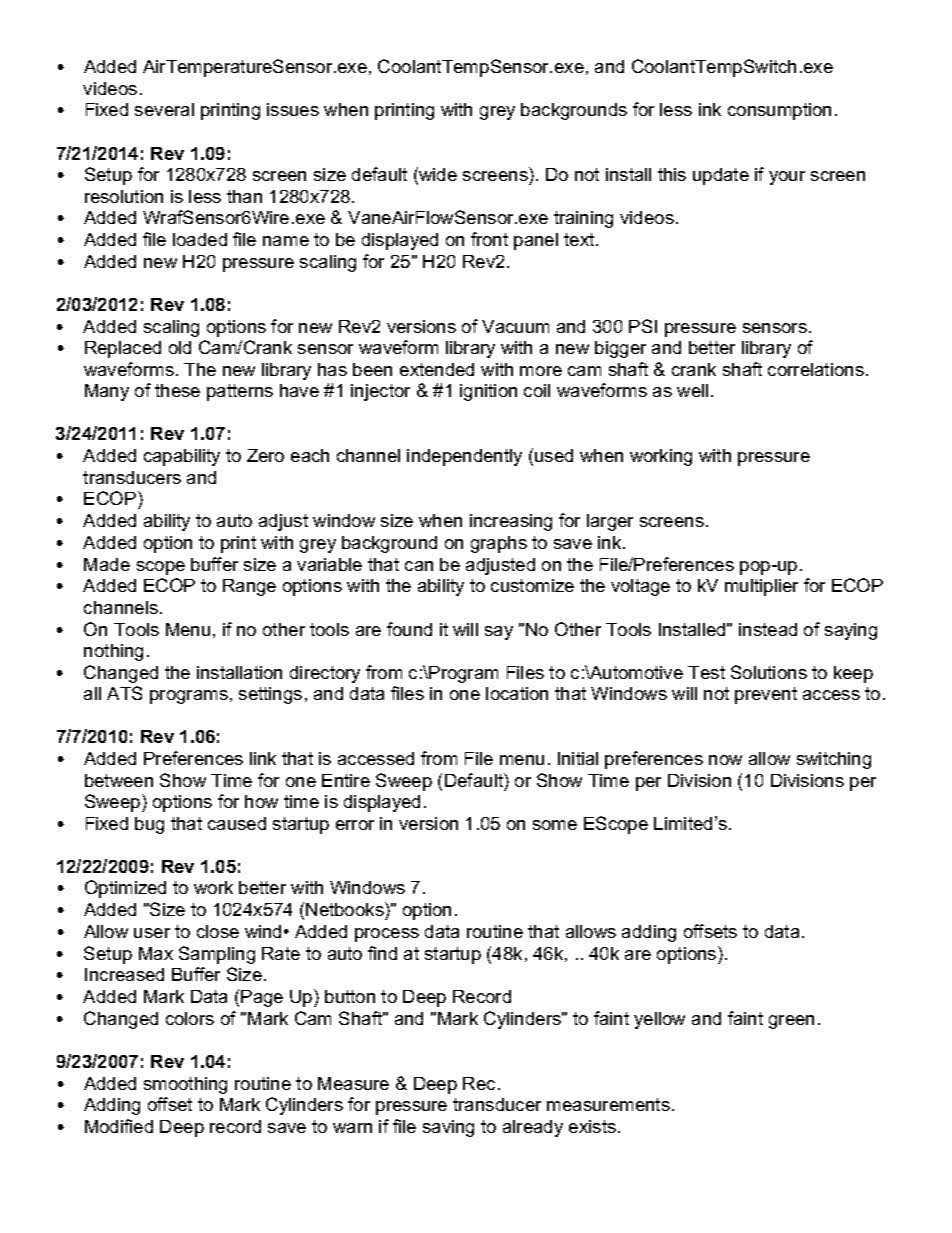 The image size is (952, 1233). Describe the element at coordinates (768, 629) in the screenshot. I see `instead` at that location.
